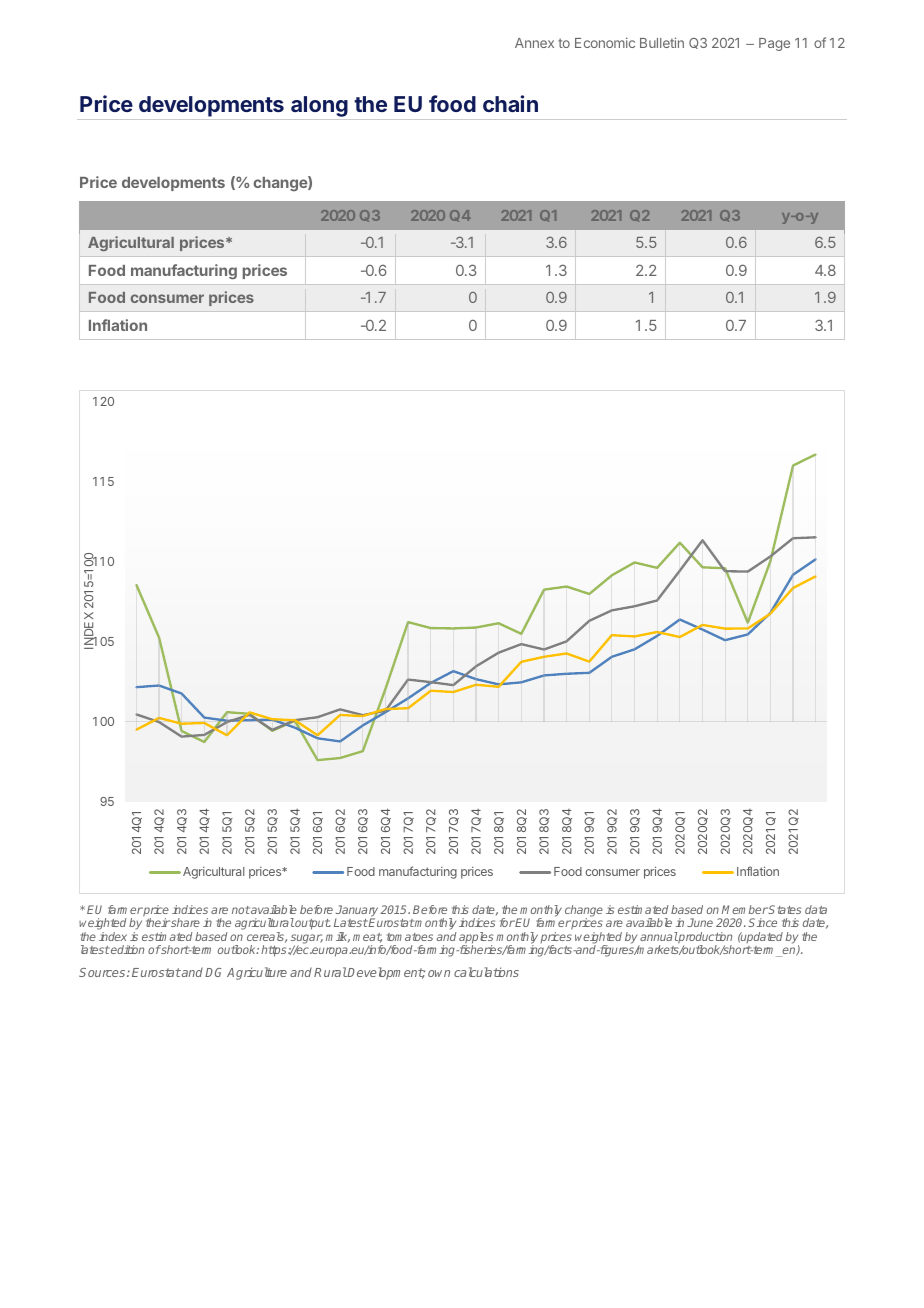  Describe the element at coordinates (534, 43) in the image. I see `Annex` at that location.
